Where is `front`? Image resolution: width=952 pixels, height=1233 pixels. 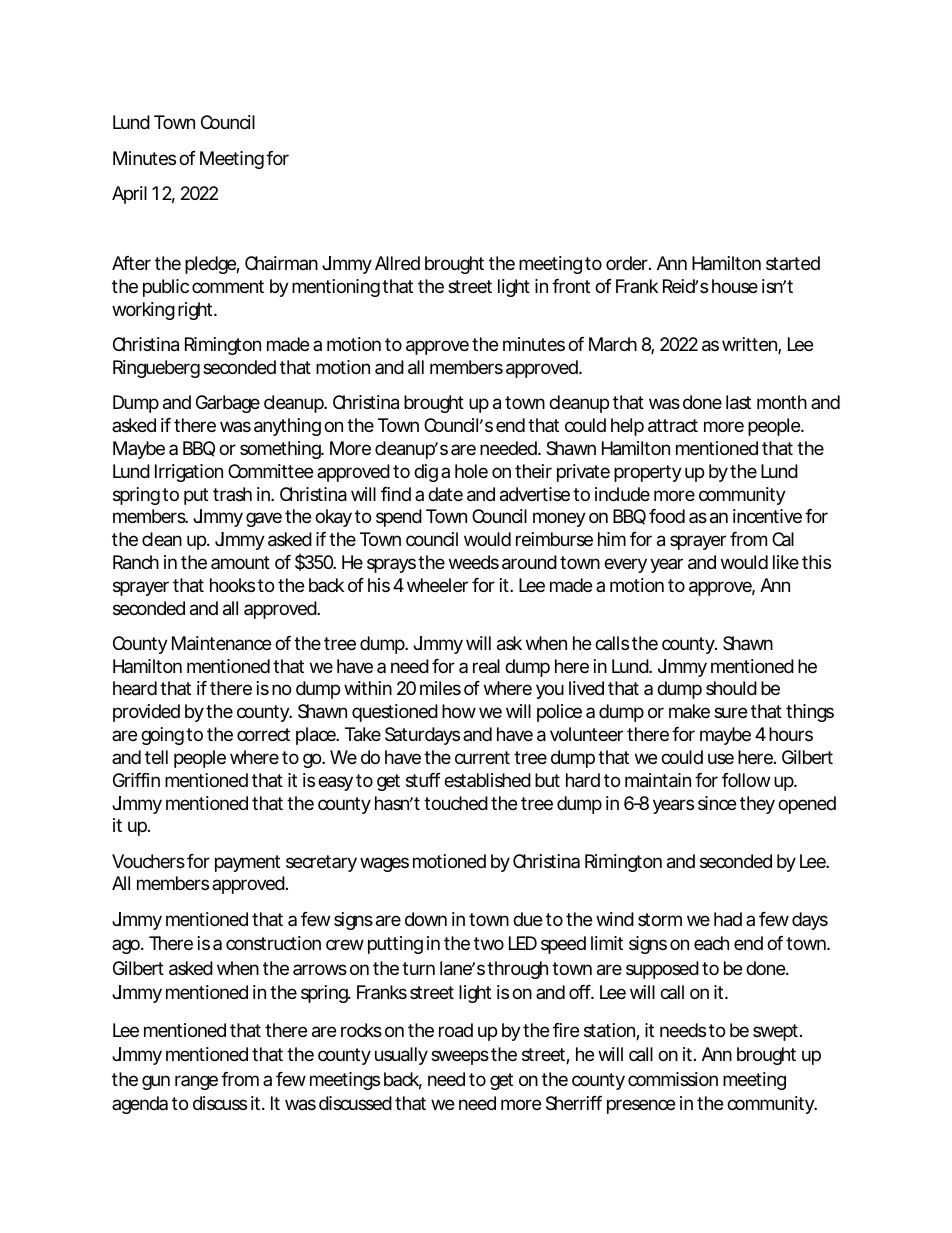
front is located at coordinates (571, 286).
